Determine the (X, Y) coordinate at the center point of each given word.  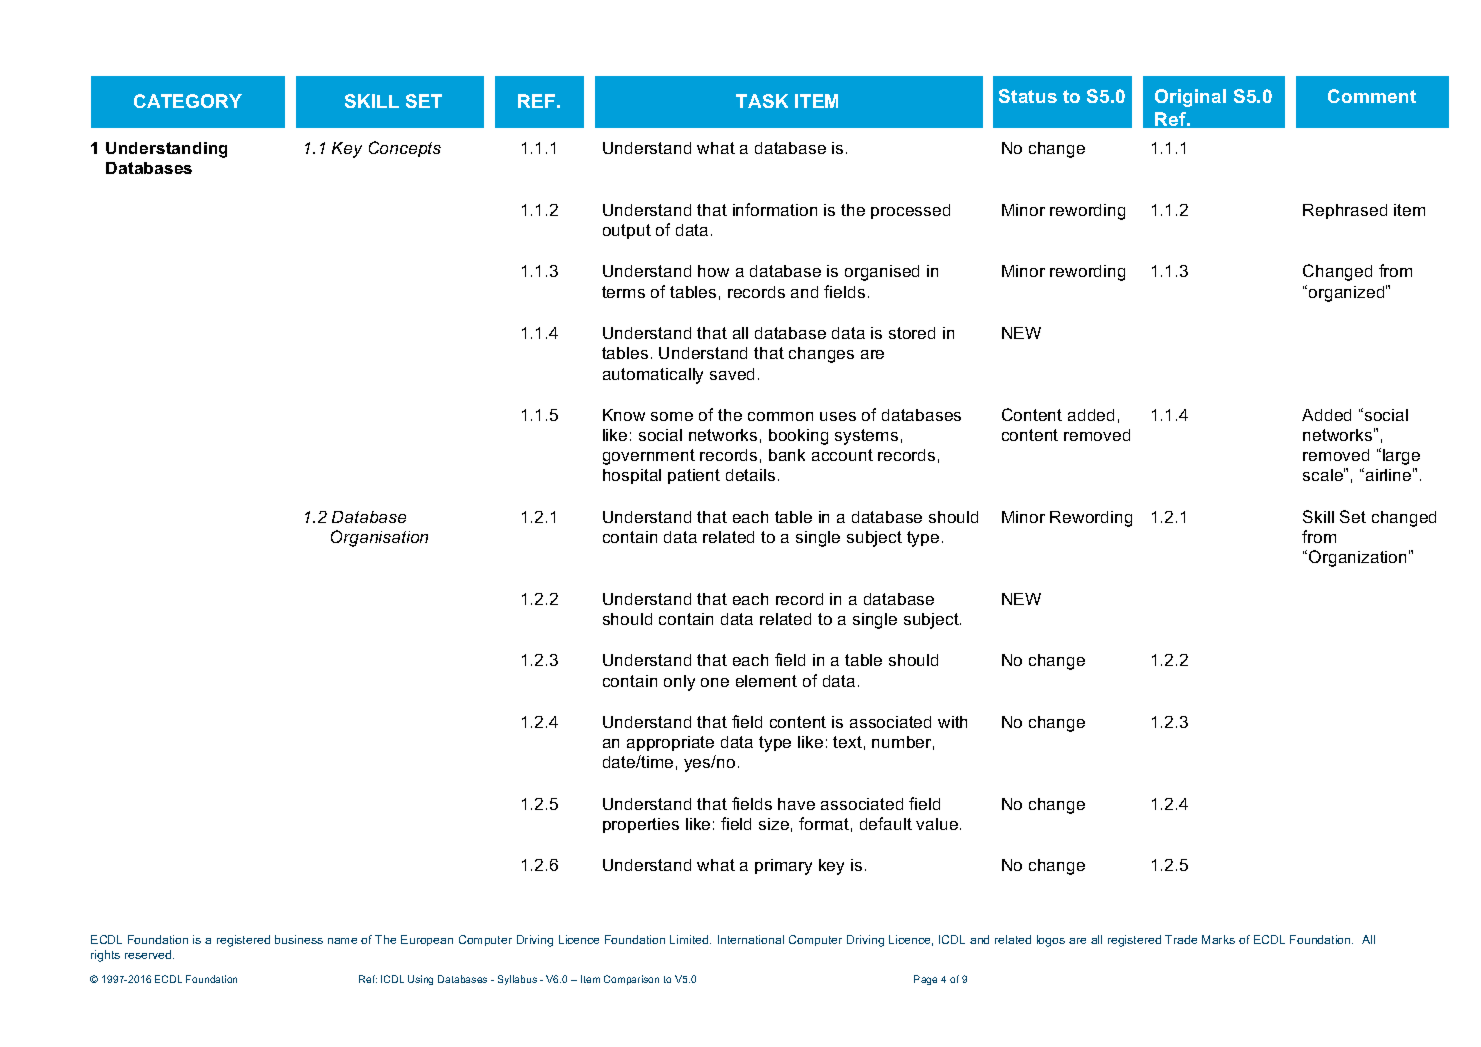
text (847, 742)
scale (1324, 474)
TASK (762, 101)
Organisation (379, 538)
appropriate (670, 743)
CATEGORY (188, 101)
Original (1190, 98)
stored (912, 333)
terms (623, 292)
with (952, 722)
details (750, 475)
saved (732, 374)
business (299, 939)
